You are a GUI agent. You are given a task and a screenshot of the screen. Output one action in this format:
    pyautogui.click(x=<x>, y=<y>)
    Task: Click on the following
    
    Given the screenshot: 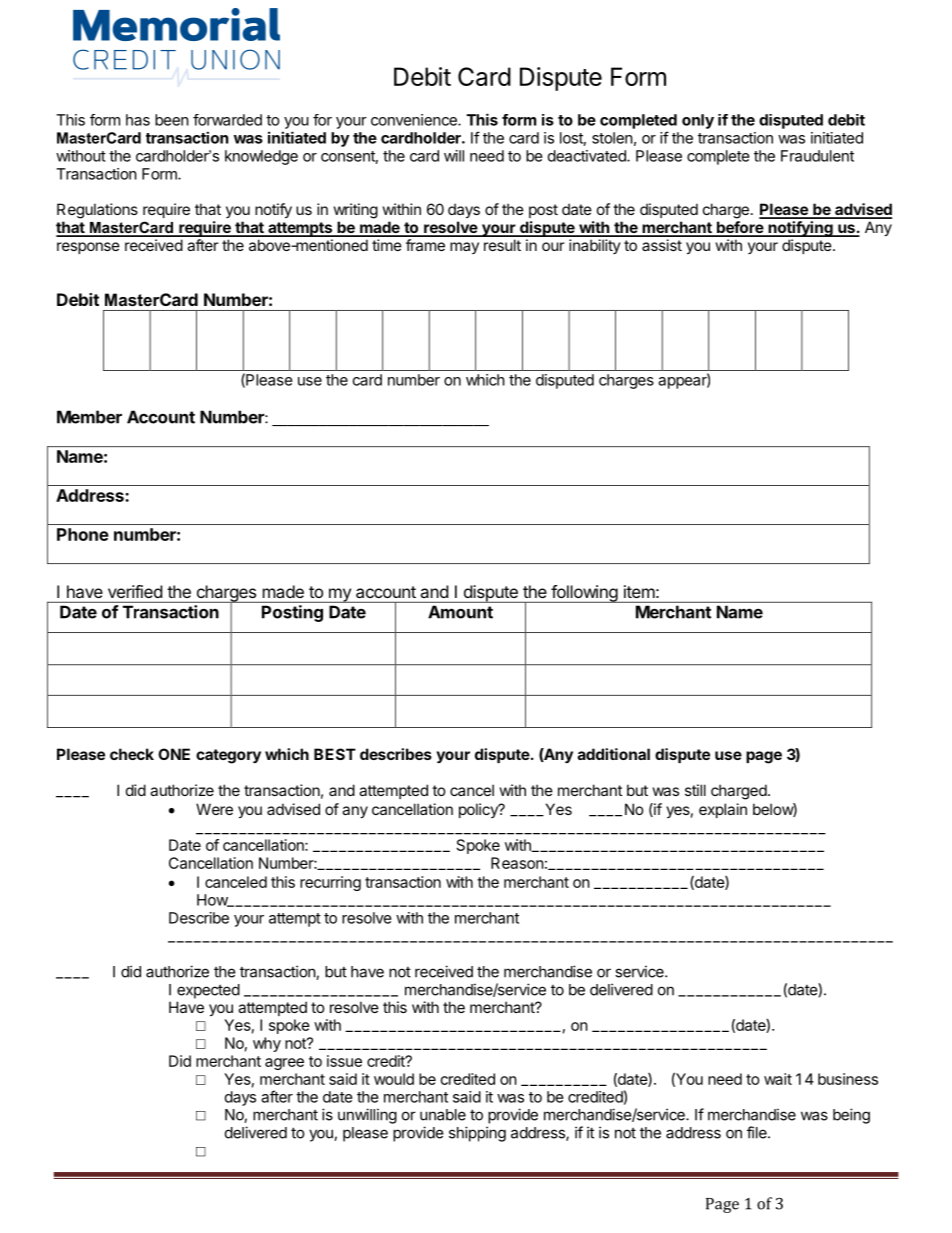 What is the action you would take?
    pyautogui.click(x=584, y=594)
